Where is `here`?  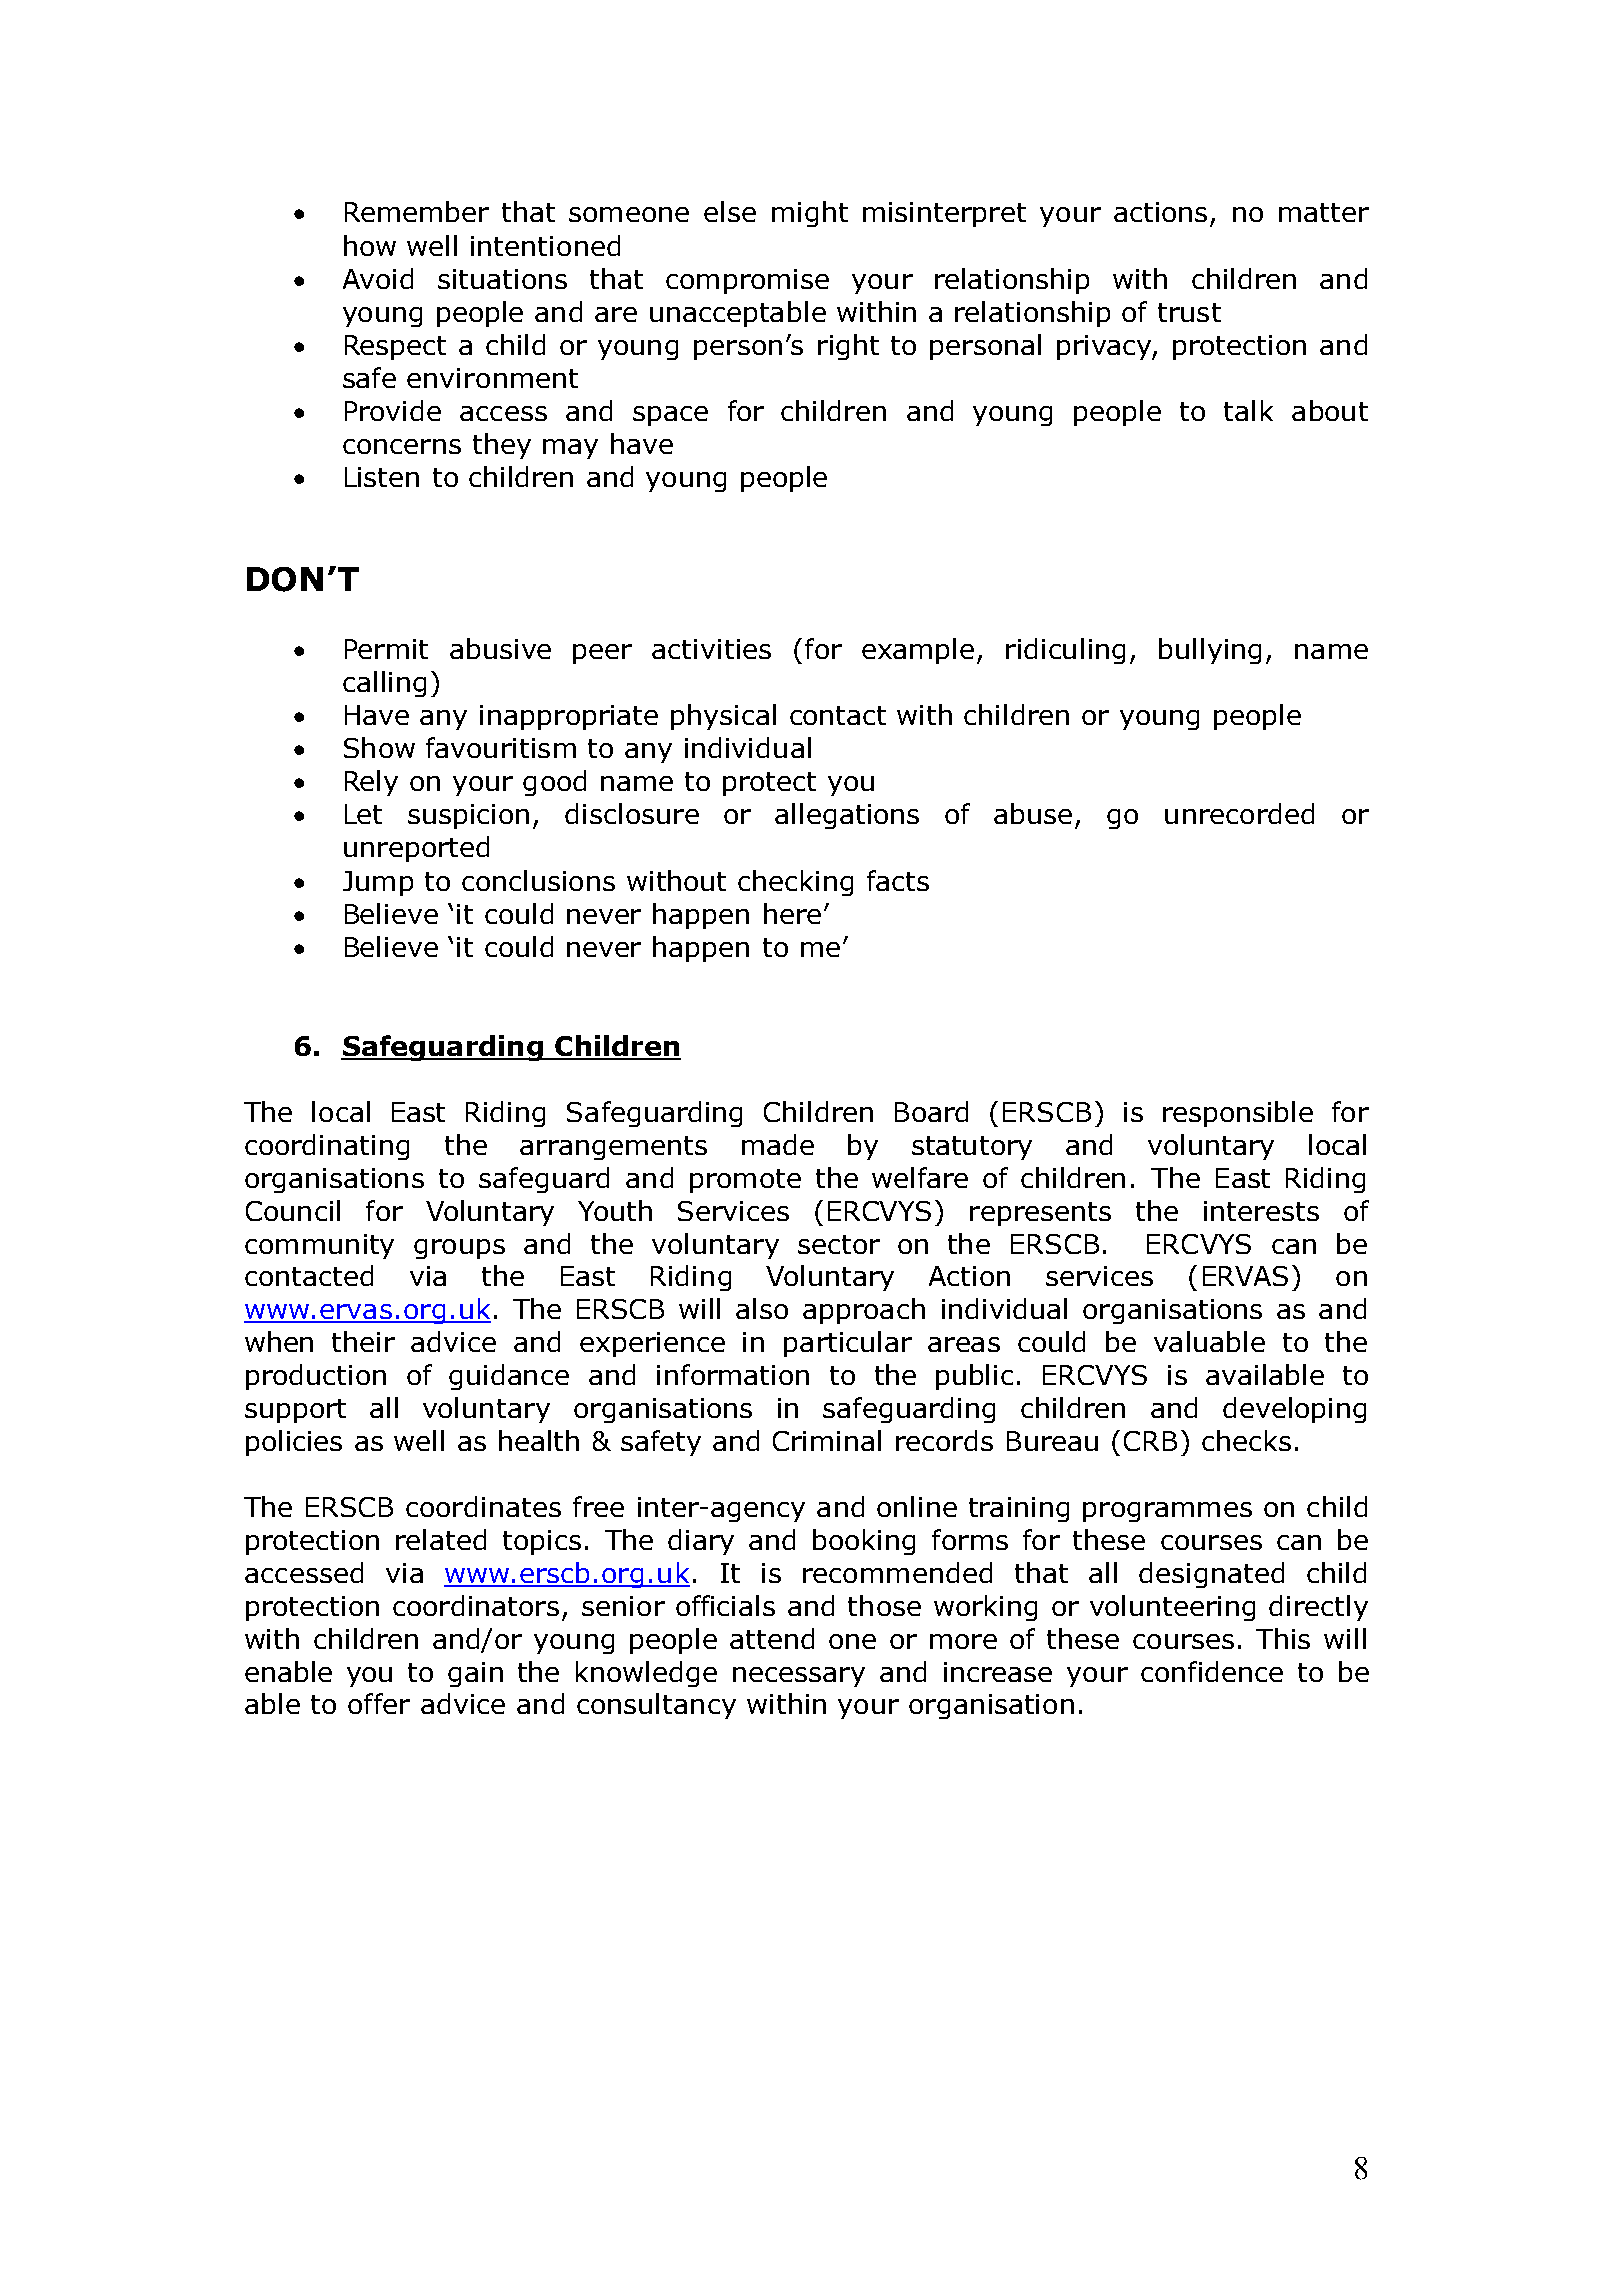
here is located at coordinates (792, 913).
